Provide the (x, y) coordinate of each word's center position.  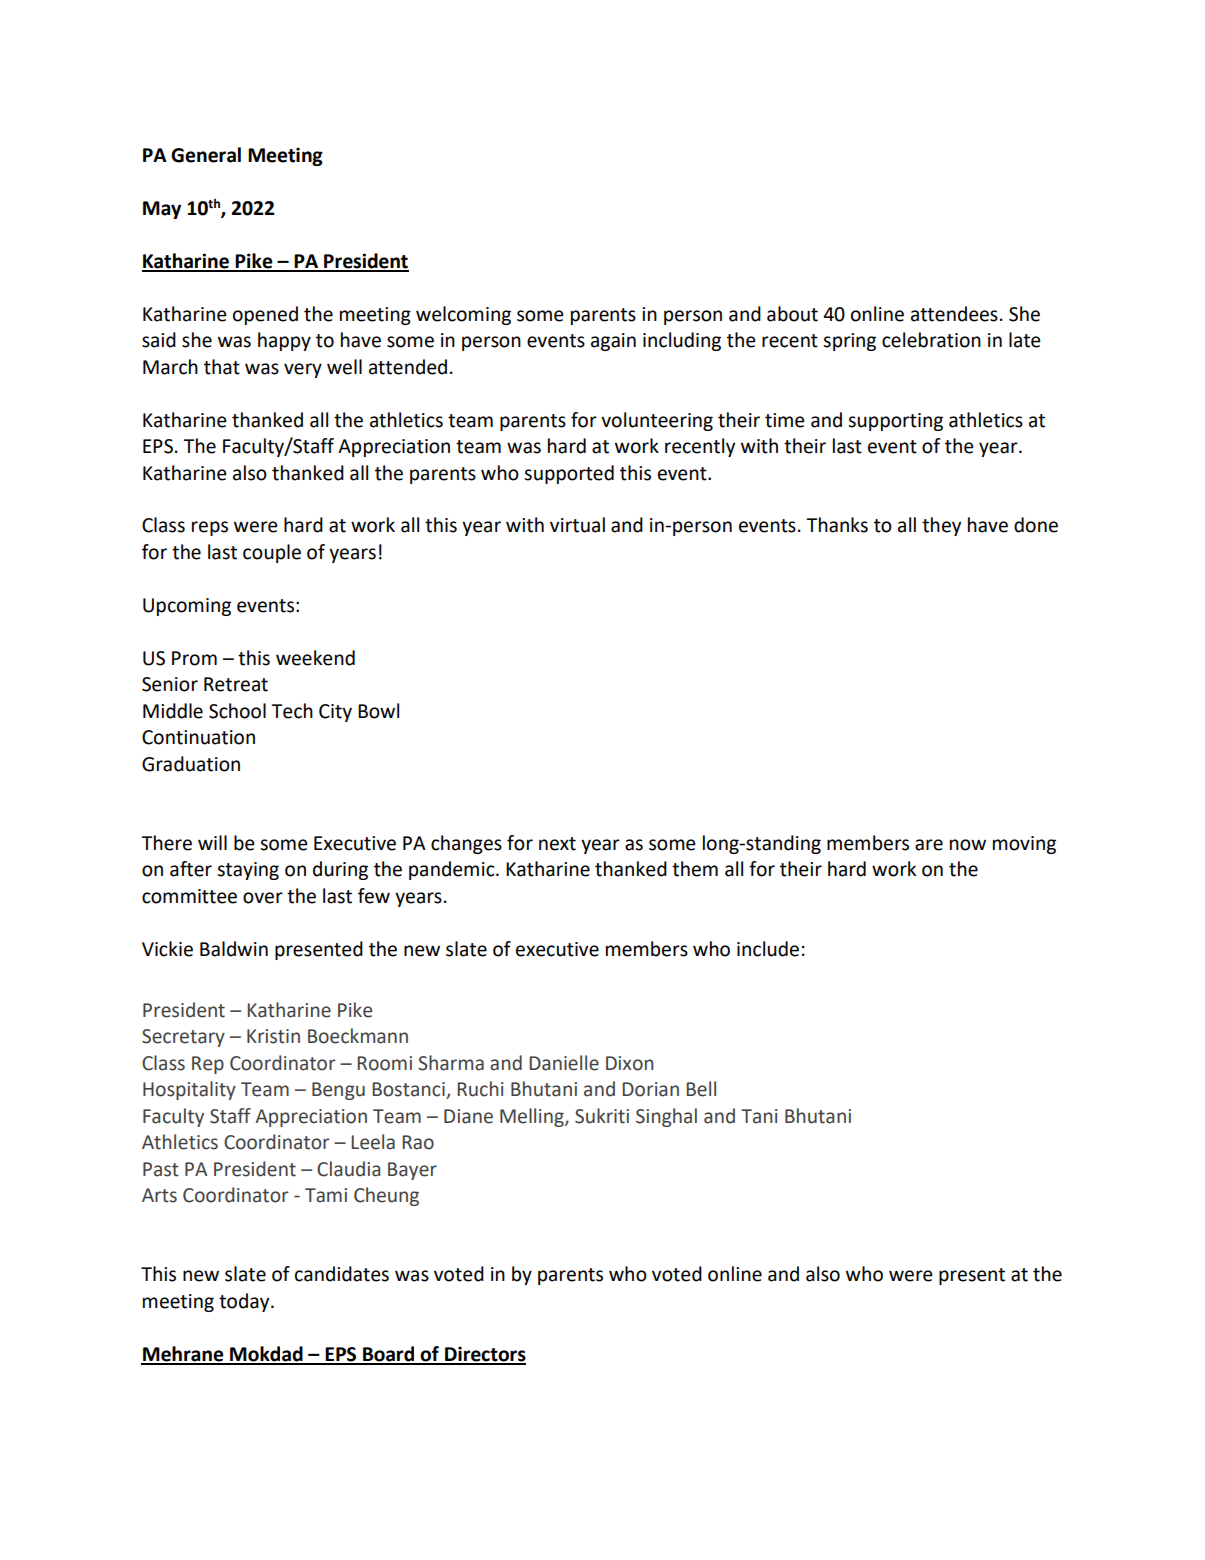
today (245, 1302)
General (206, 155)
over (263, 898)
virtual (577, 525)
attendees (954, 314)
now (968, 845)
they (941, 526)
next (557, 844)
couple (272, 553)
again (613, 342)
